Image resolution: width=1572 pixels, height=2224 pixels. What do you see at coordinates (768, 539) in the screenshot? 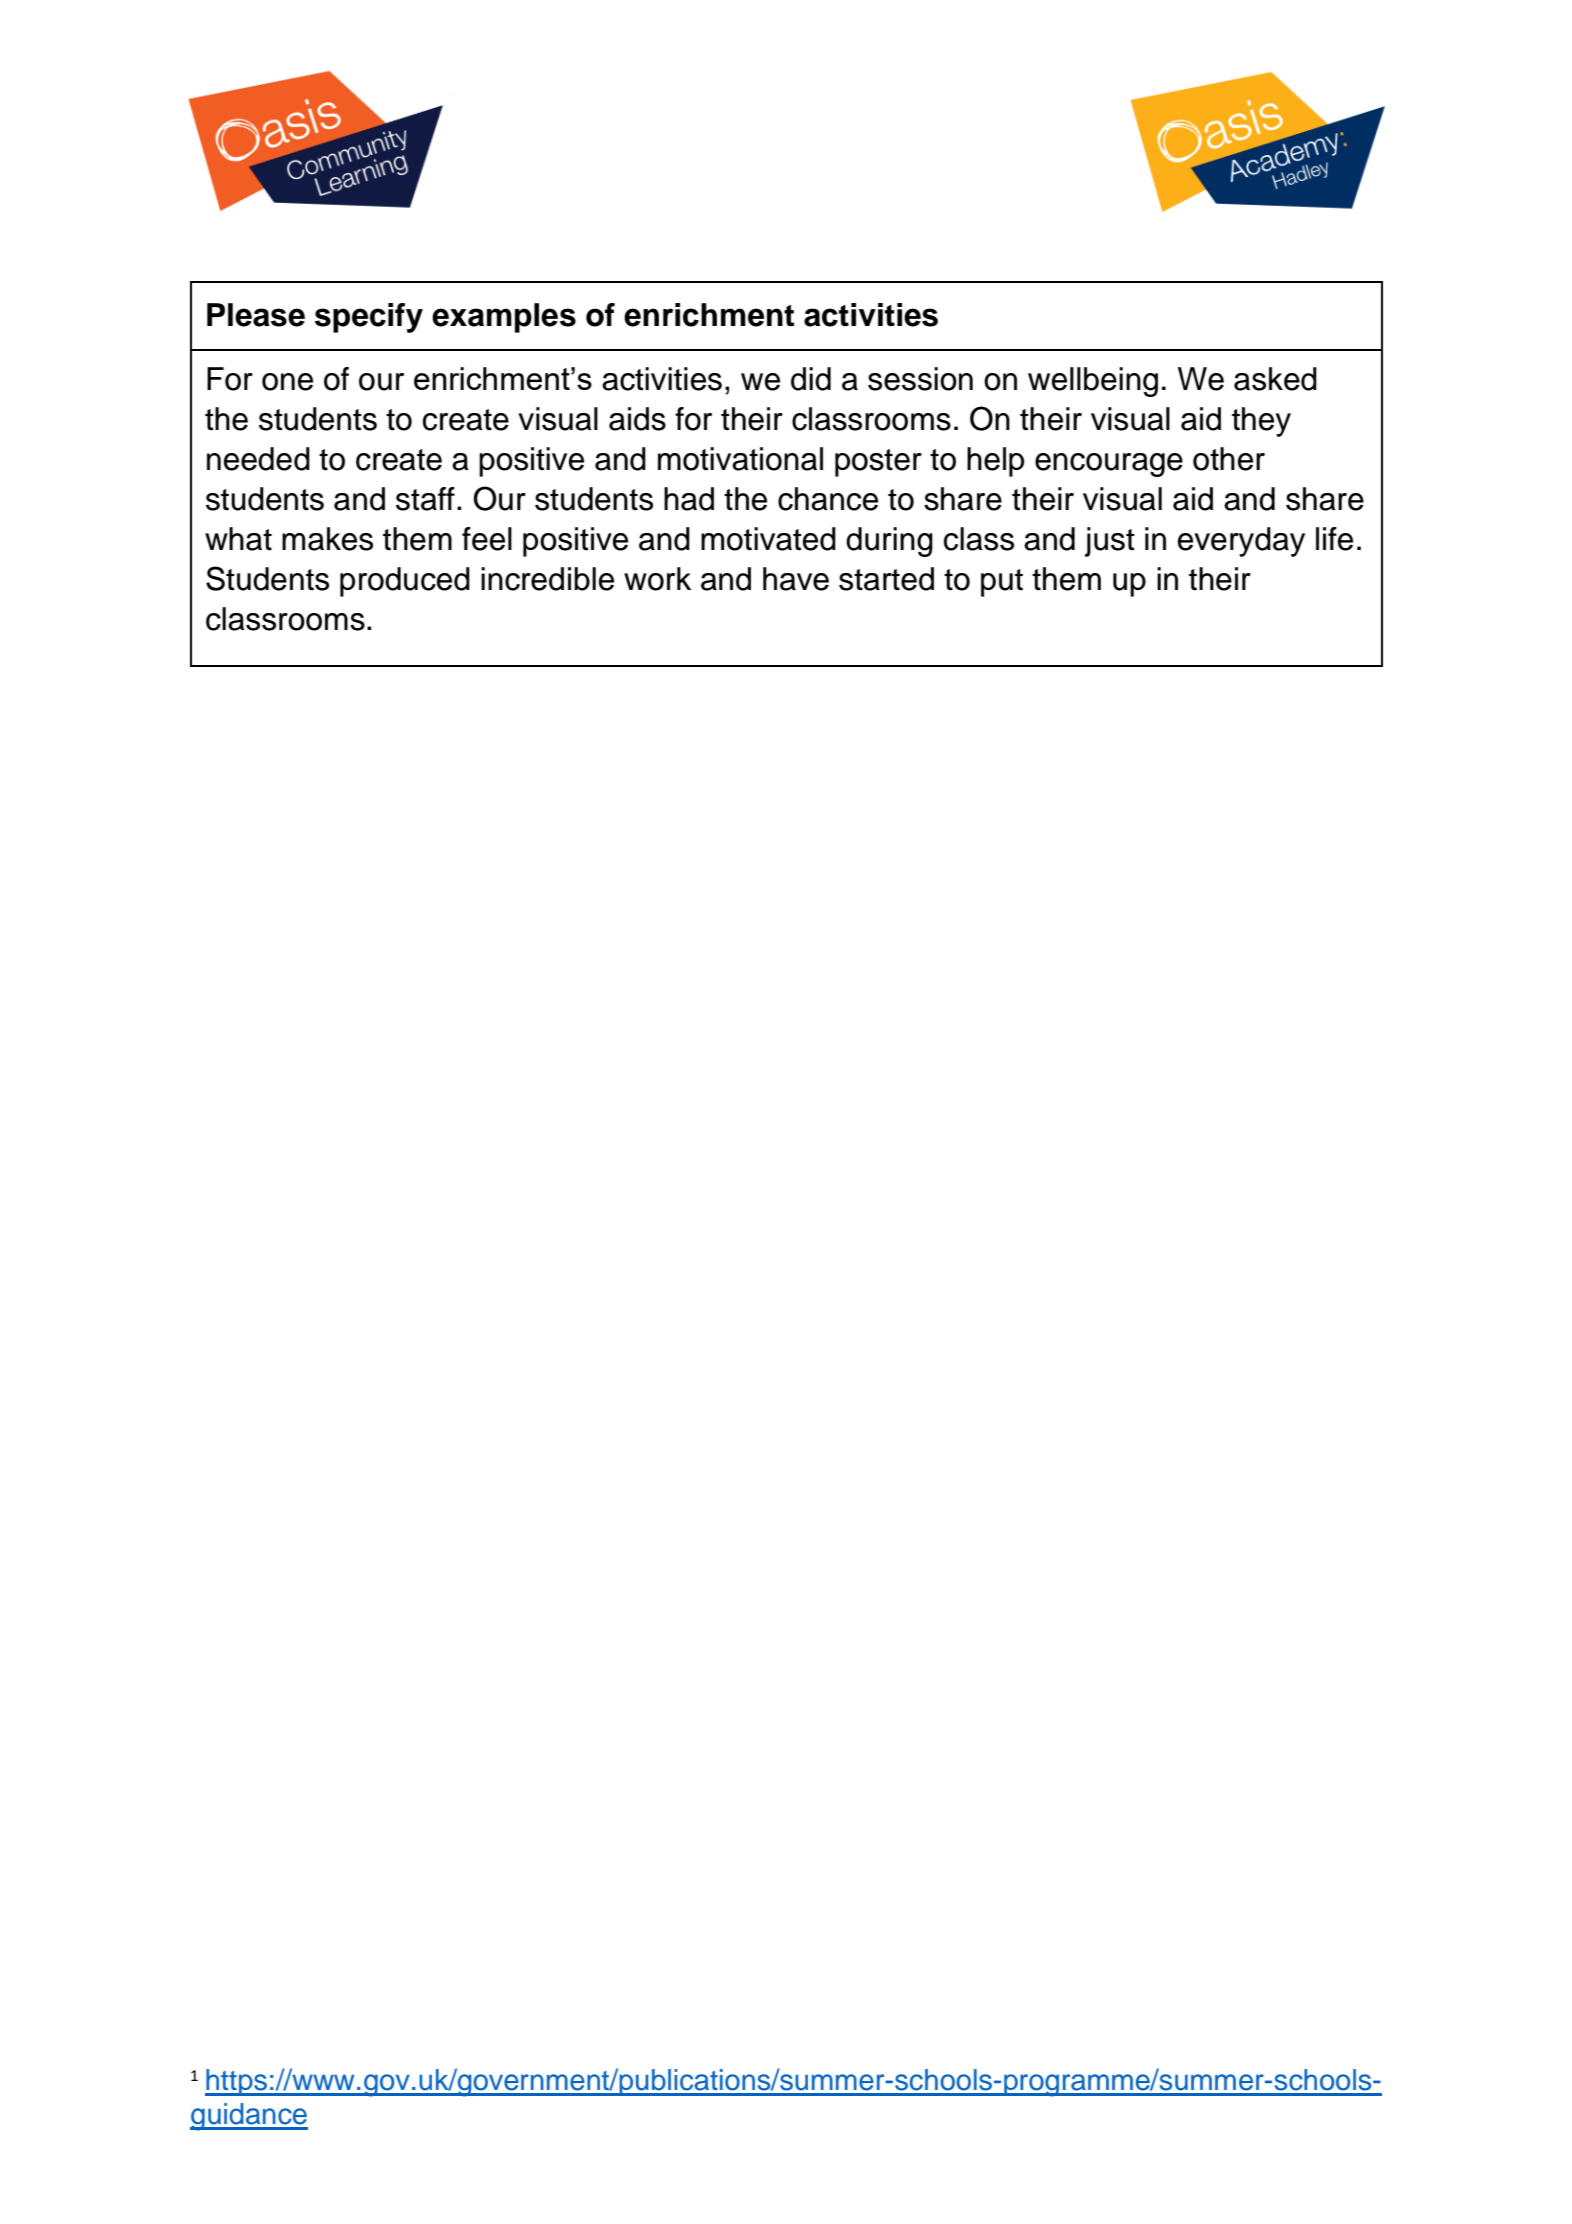
I see `motivated` at bounding box center [768, 539].
